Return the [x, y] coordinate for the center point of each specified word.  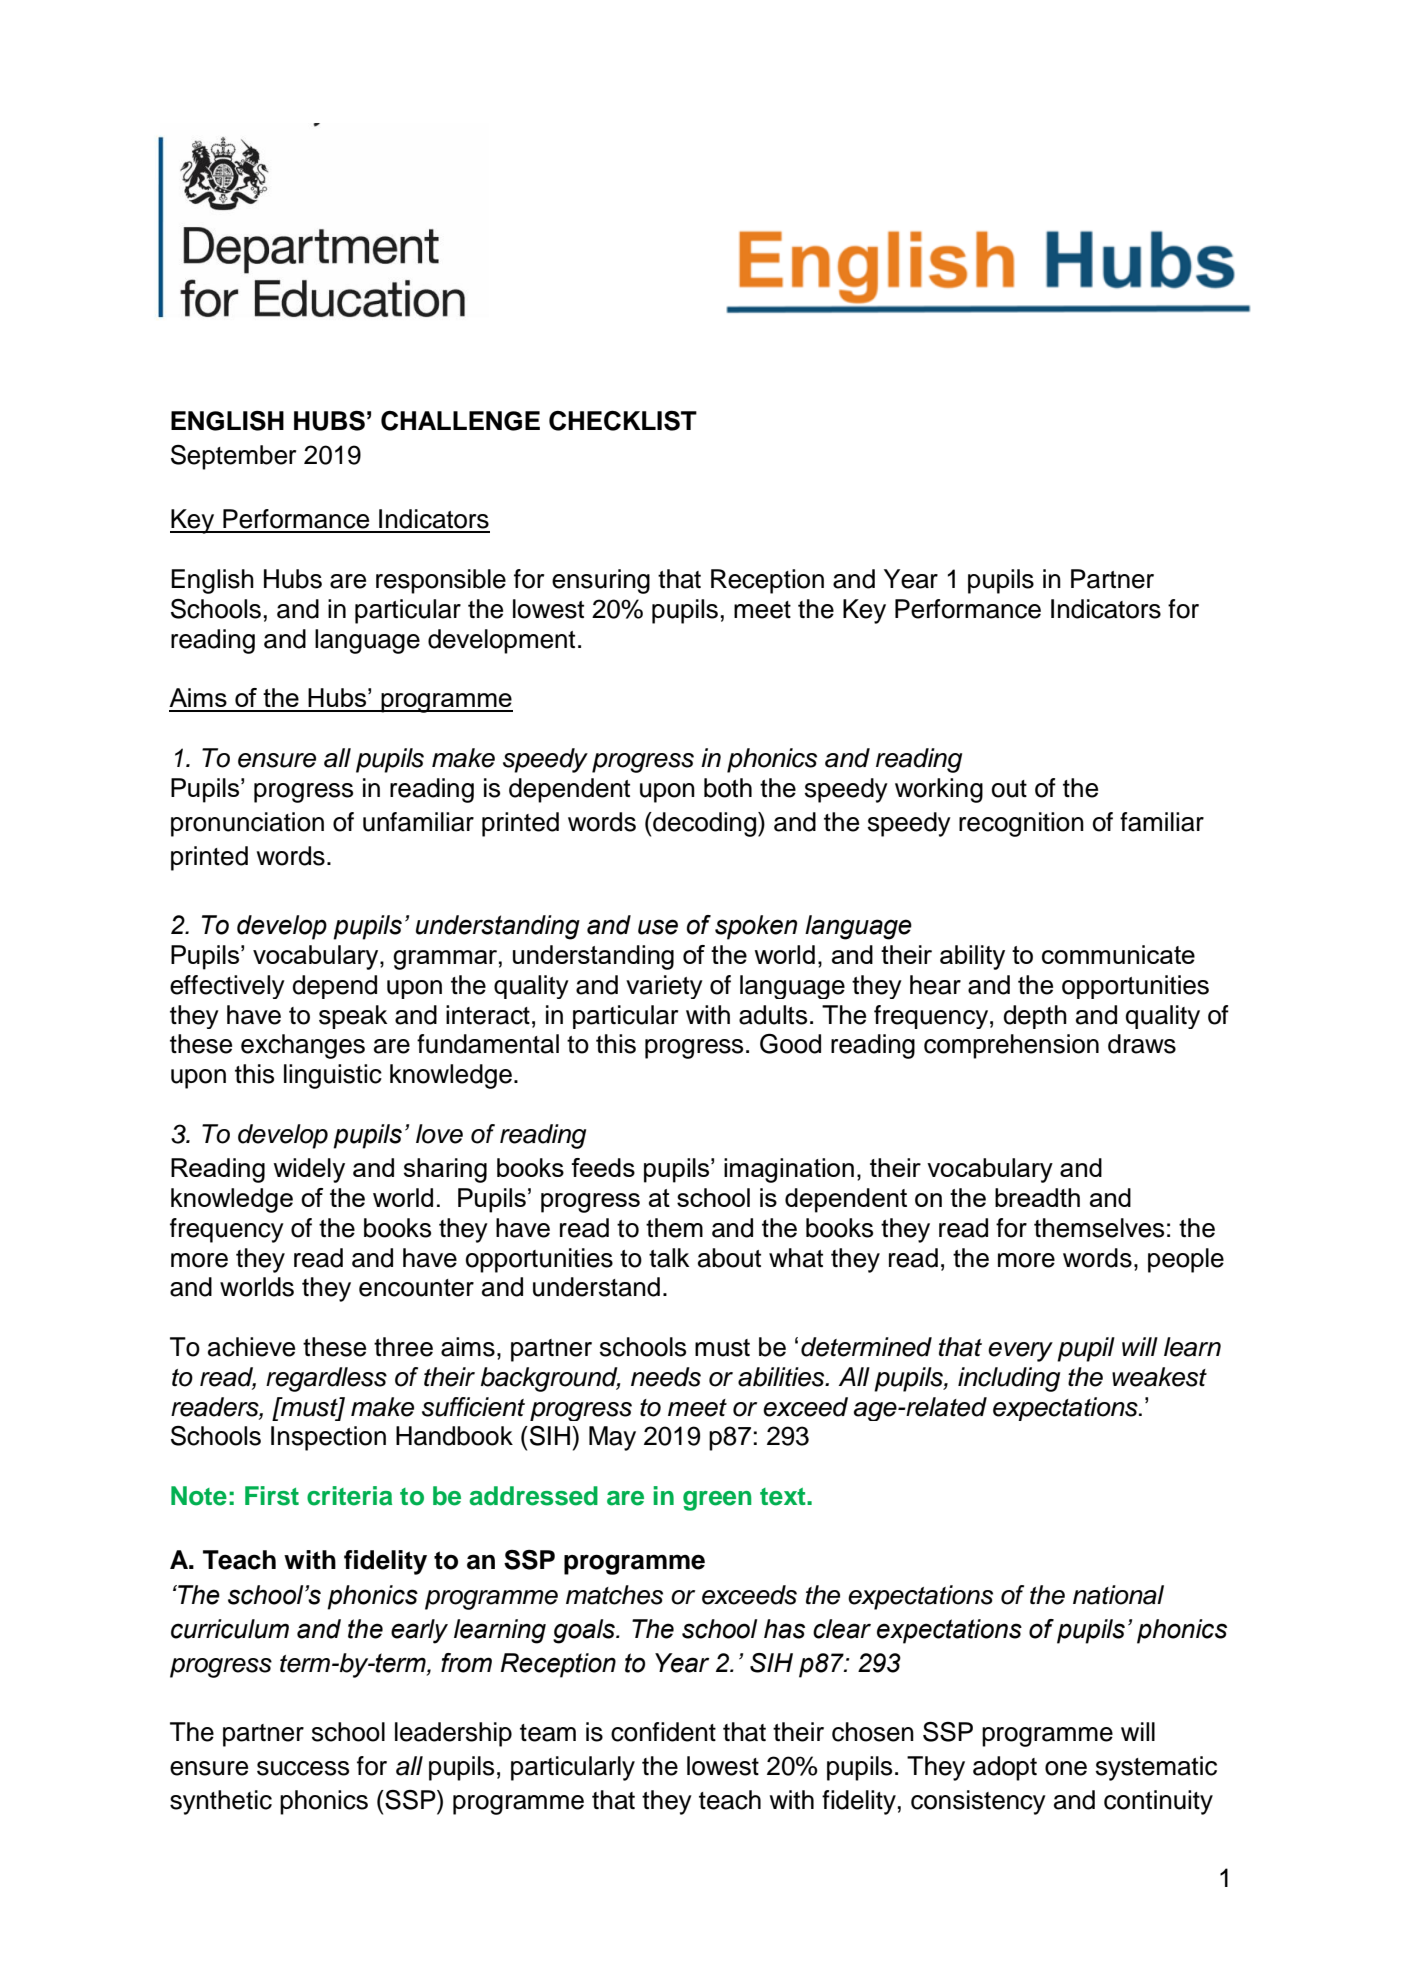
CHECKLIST [623, 421]
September [233, 457]
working [939, 790]
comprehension [1011, 1046]
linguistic [333, 1076]
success [303, 1768]
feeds [603, 1167]
